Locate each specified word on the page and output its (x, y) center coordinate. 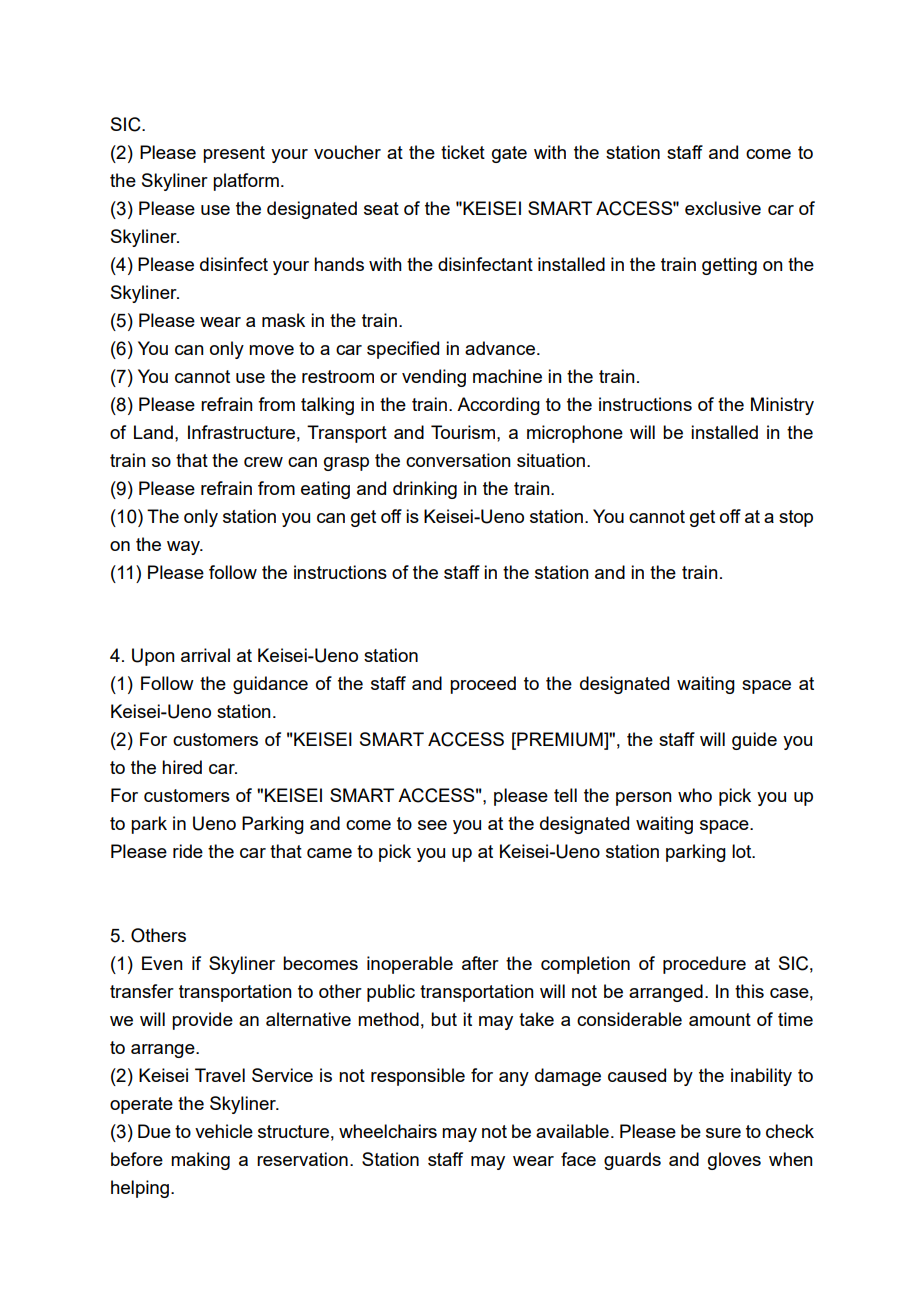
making (200, 1161)
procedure (704, 965)
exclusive (723, 208)
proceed (483, 685)
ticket (463, 152)
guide (754, 741)
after (480, 963)
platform (246, 182)
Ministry (782, 406)
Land (153, 432)
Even (162, 963)
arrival (205, 655)
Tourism (464, 432)
